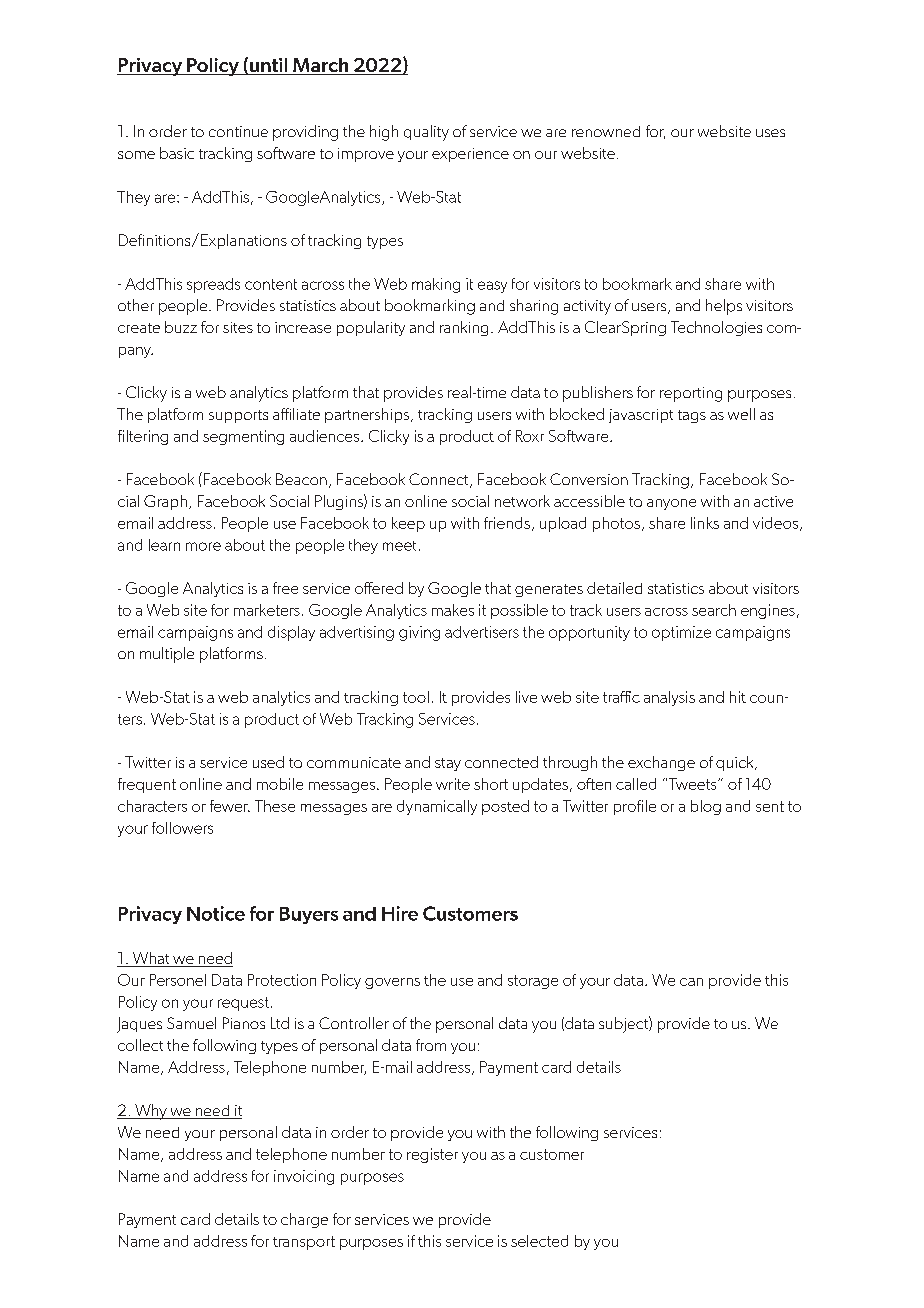  What do you see at coordinates (304, 1220) in the page?
I see `charge` at bounding box center [304, 1220].
